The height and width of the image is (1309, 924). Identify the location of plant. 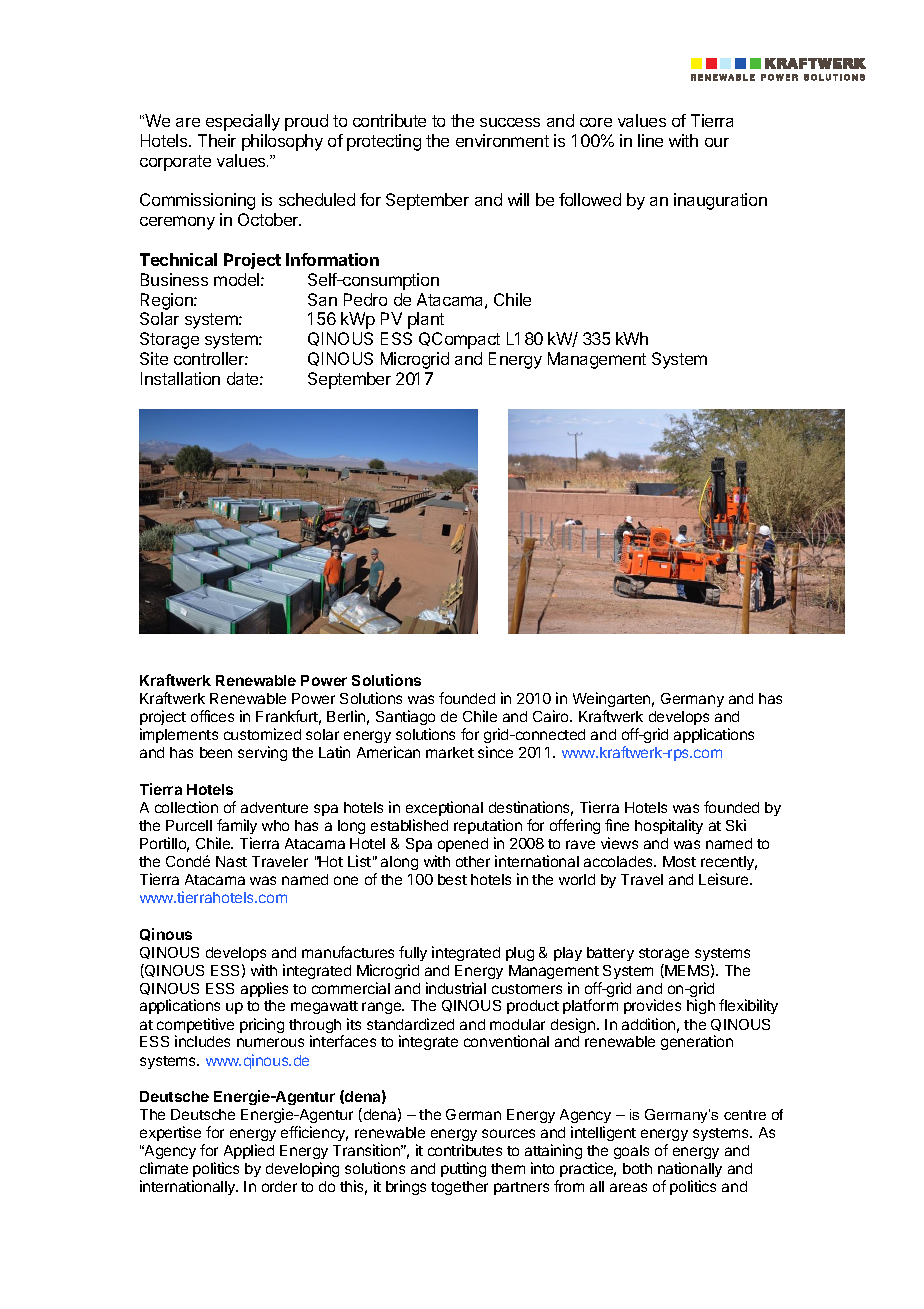
(426, 320).
